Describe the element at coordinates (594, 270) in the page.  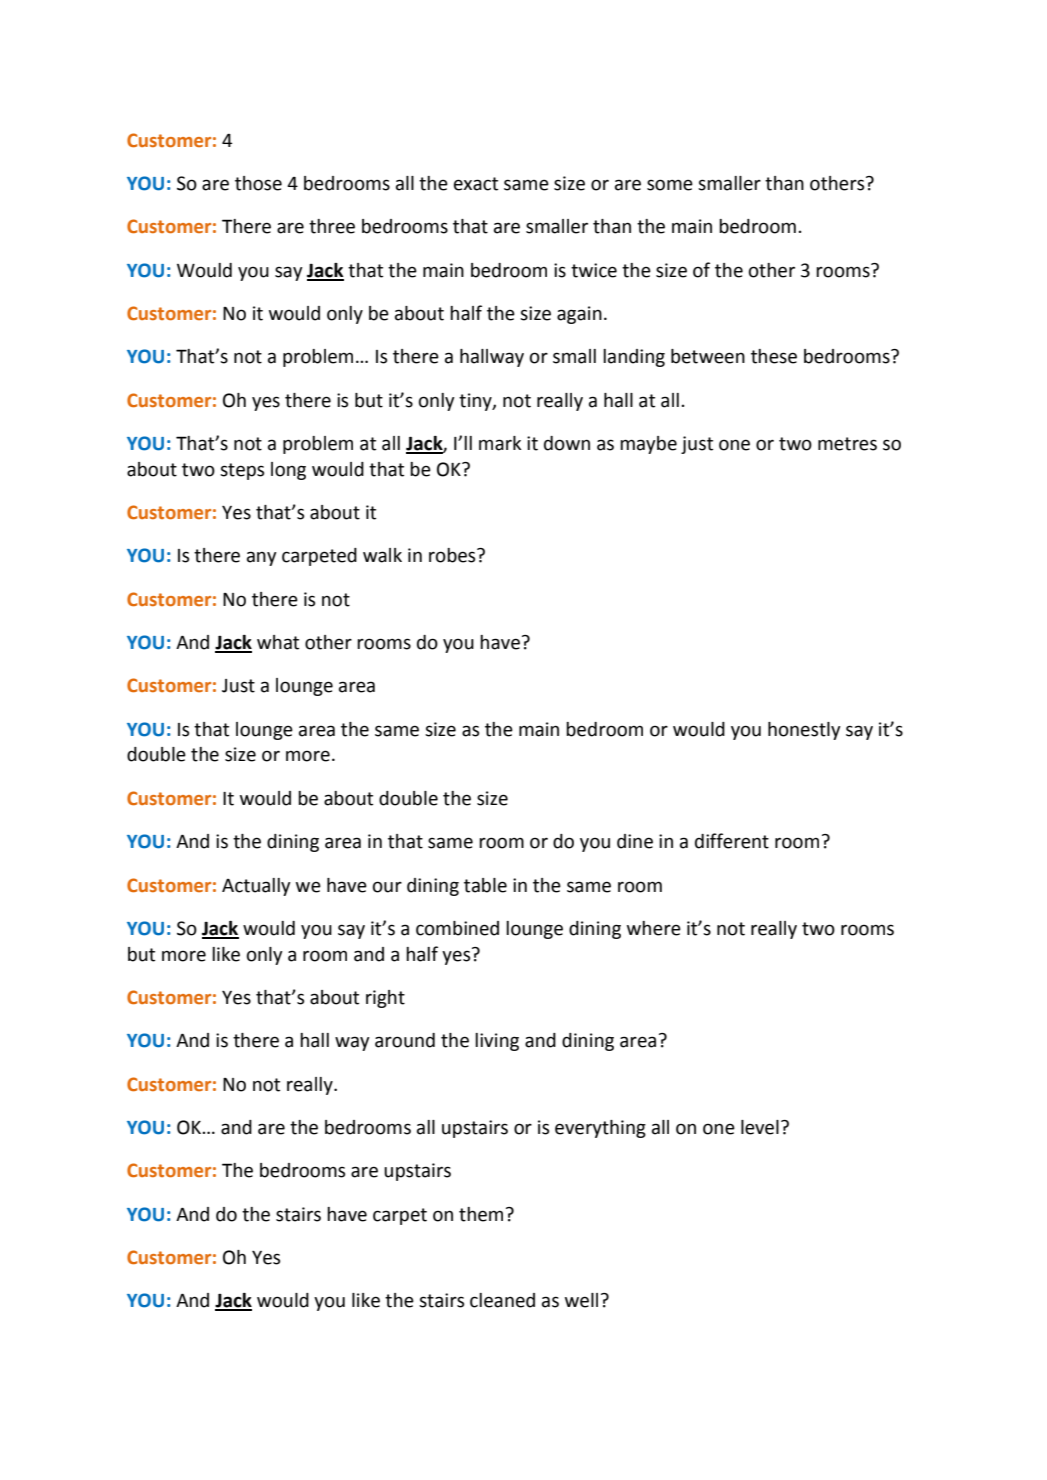
I see `twice` at that location.
